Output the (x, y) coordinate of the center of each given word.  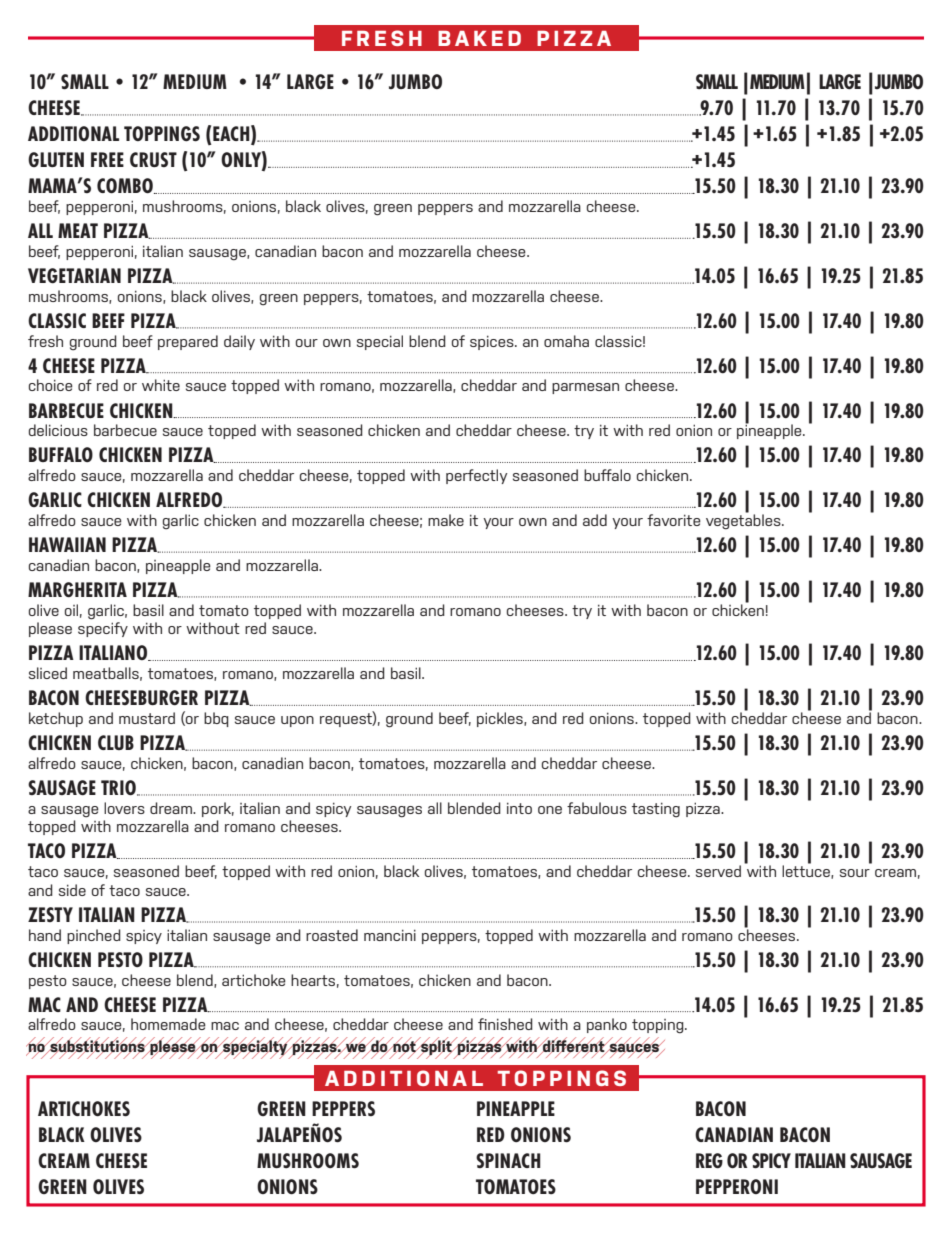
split (436, 1048)
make (446, 520)
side (72, 890)
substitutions (97, 1046)
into (519, 808)
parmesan (585, 388)
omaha (566, 341)
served (718, 871)
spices (493, 342)
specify (103, 629)
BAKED (479, 38)
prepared (188, 342)
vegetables (744, 521)
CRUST (153, 159)
